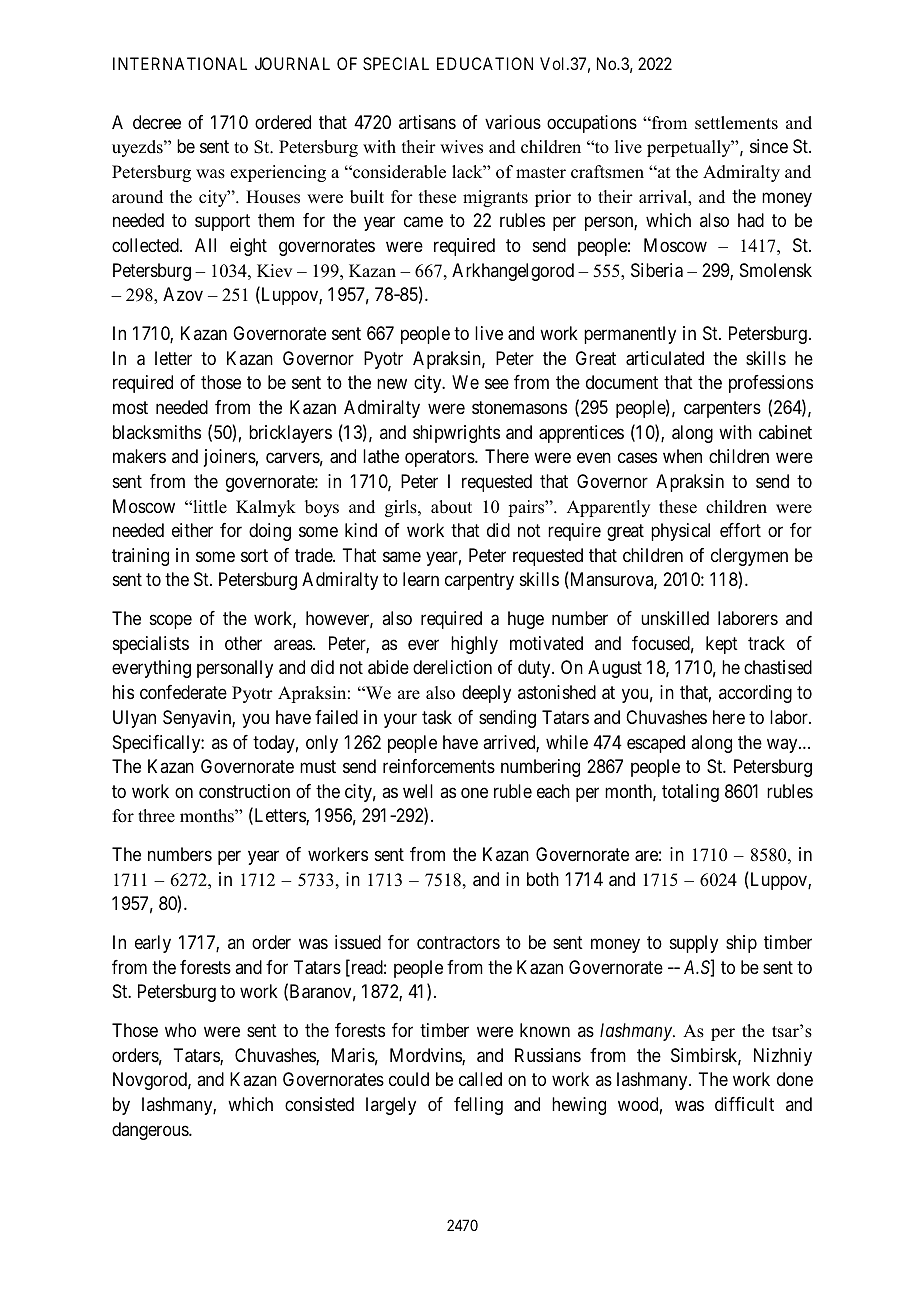 The height and width of the screenshot is (1308, 924). Describe the element at coordinates (736, 123) in the screenshot. I see `settlements` at that location.
